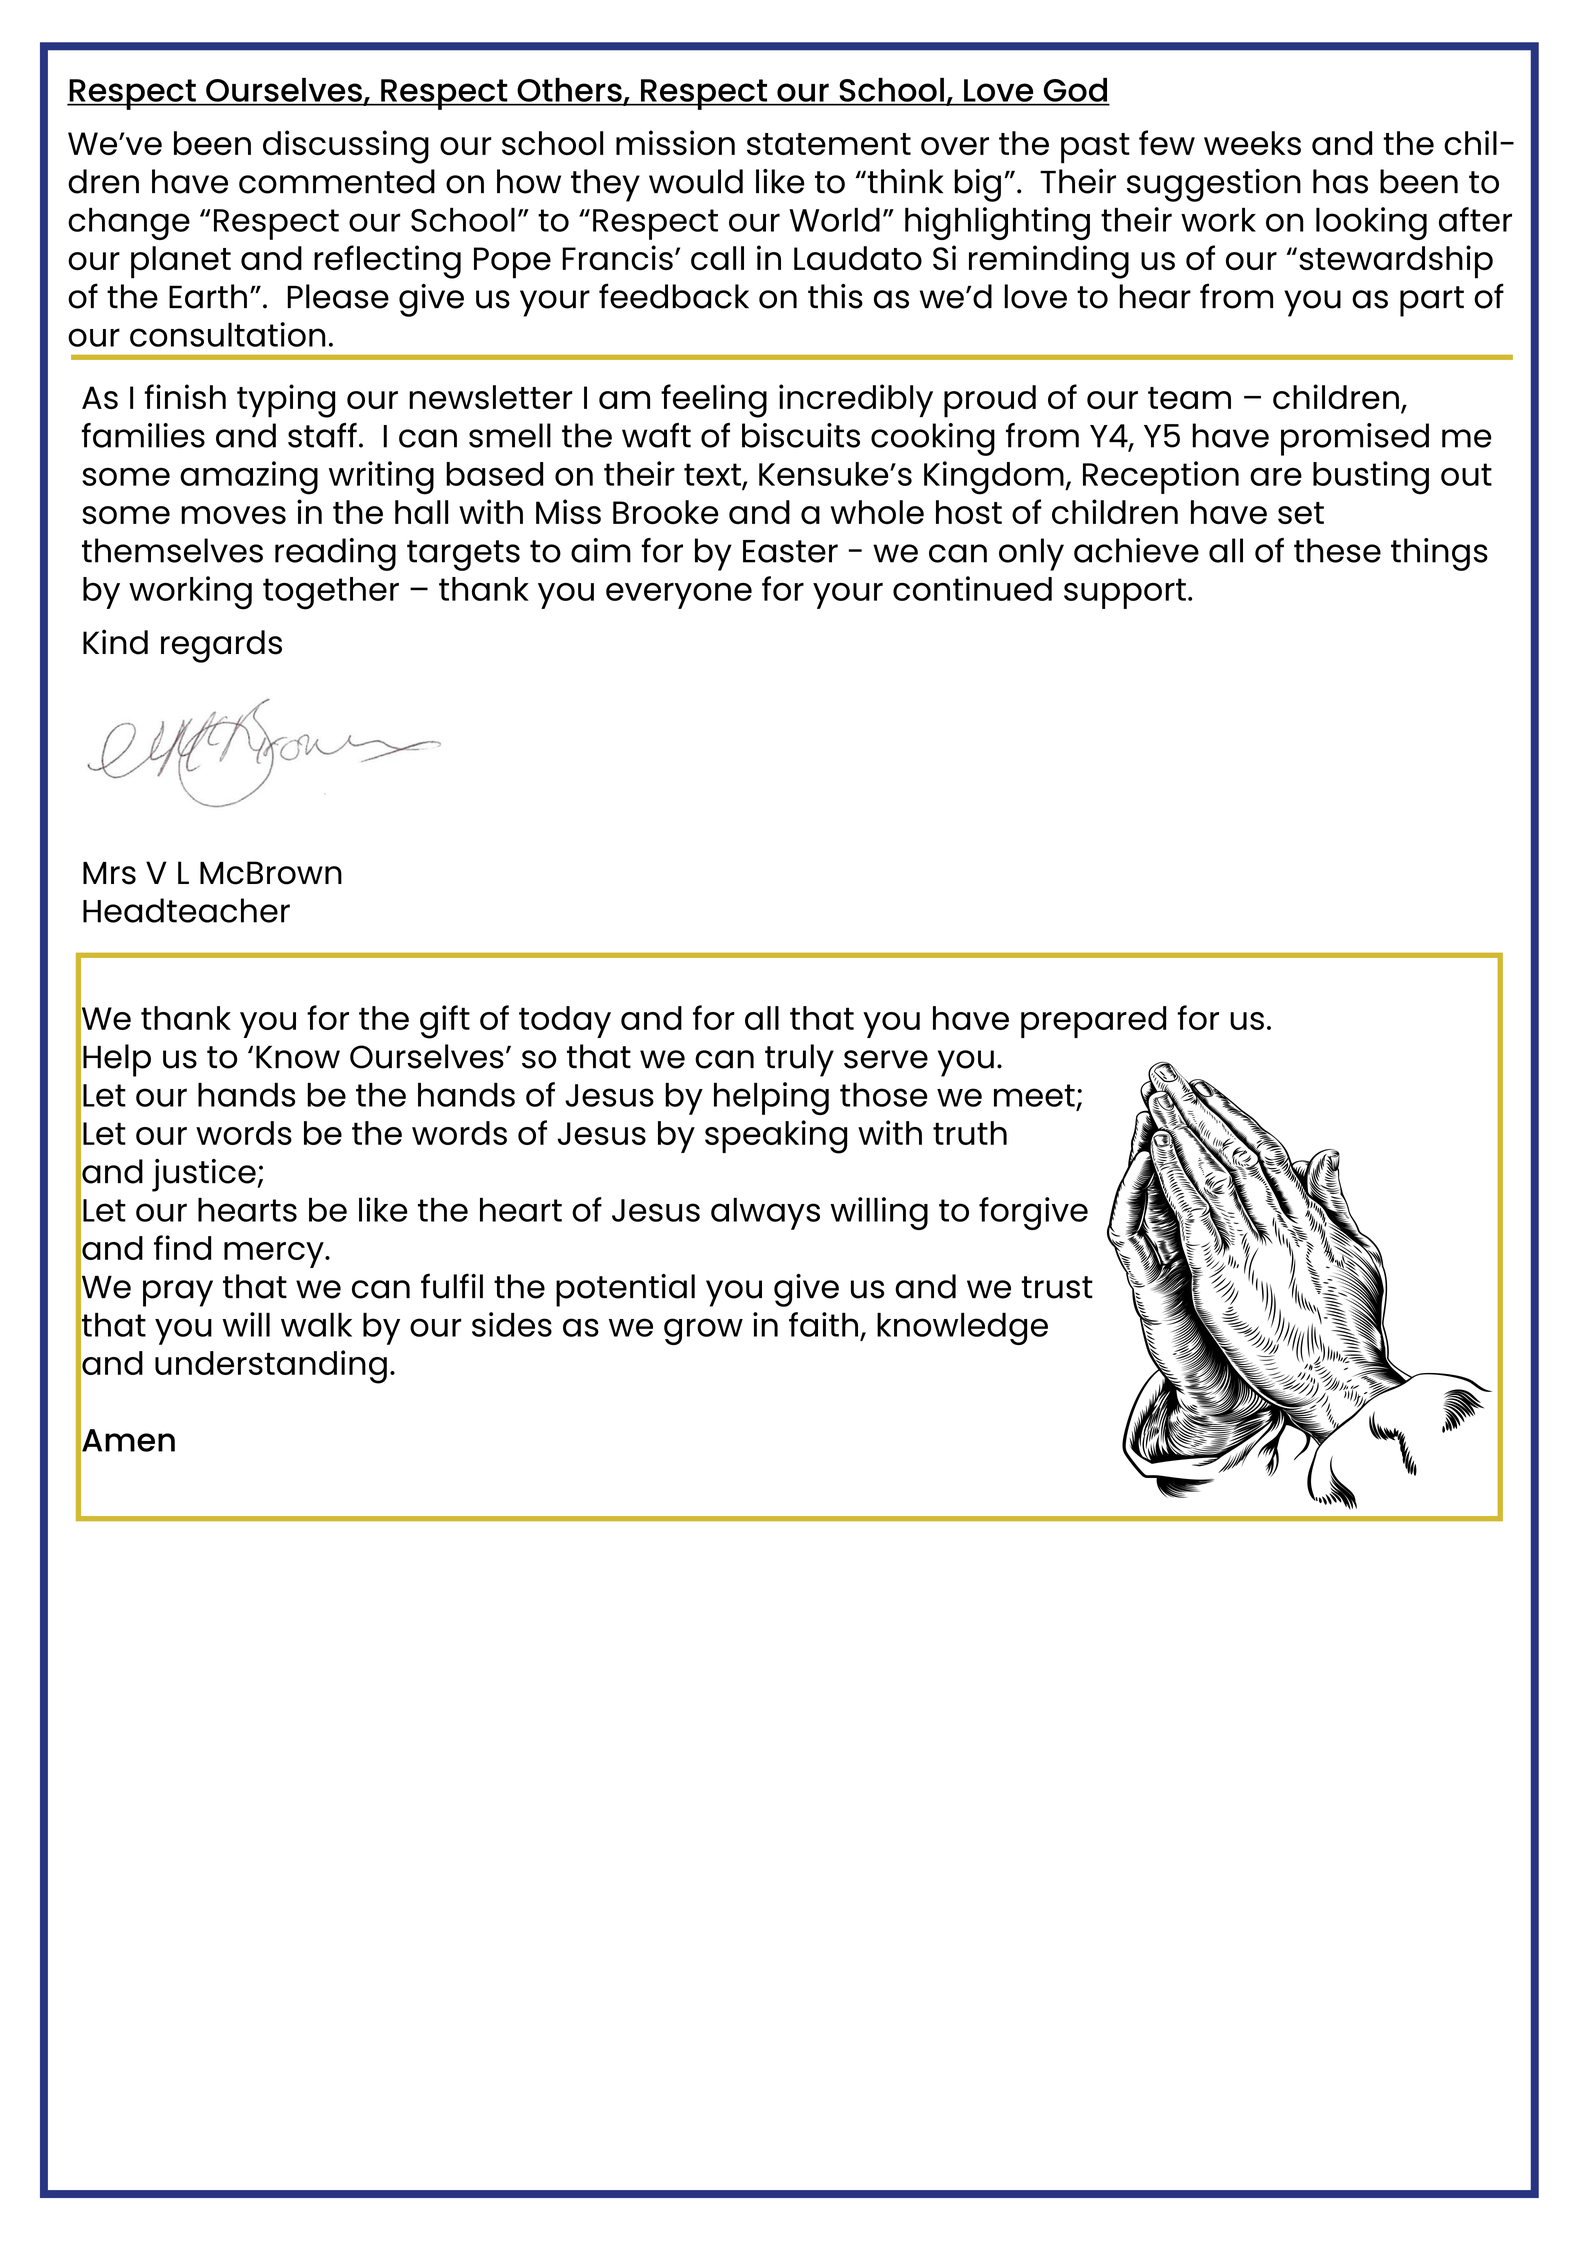  What do you see at coordinates (1057, 1287) in the screenshot?
I see `trust` at bounding box center [1057, 1287].
